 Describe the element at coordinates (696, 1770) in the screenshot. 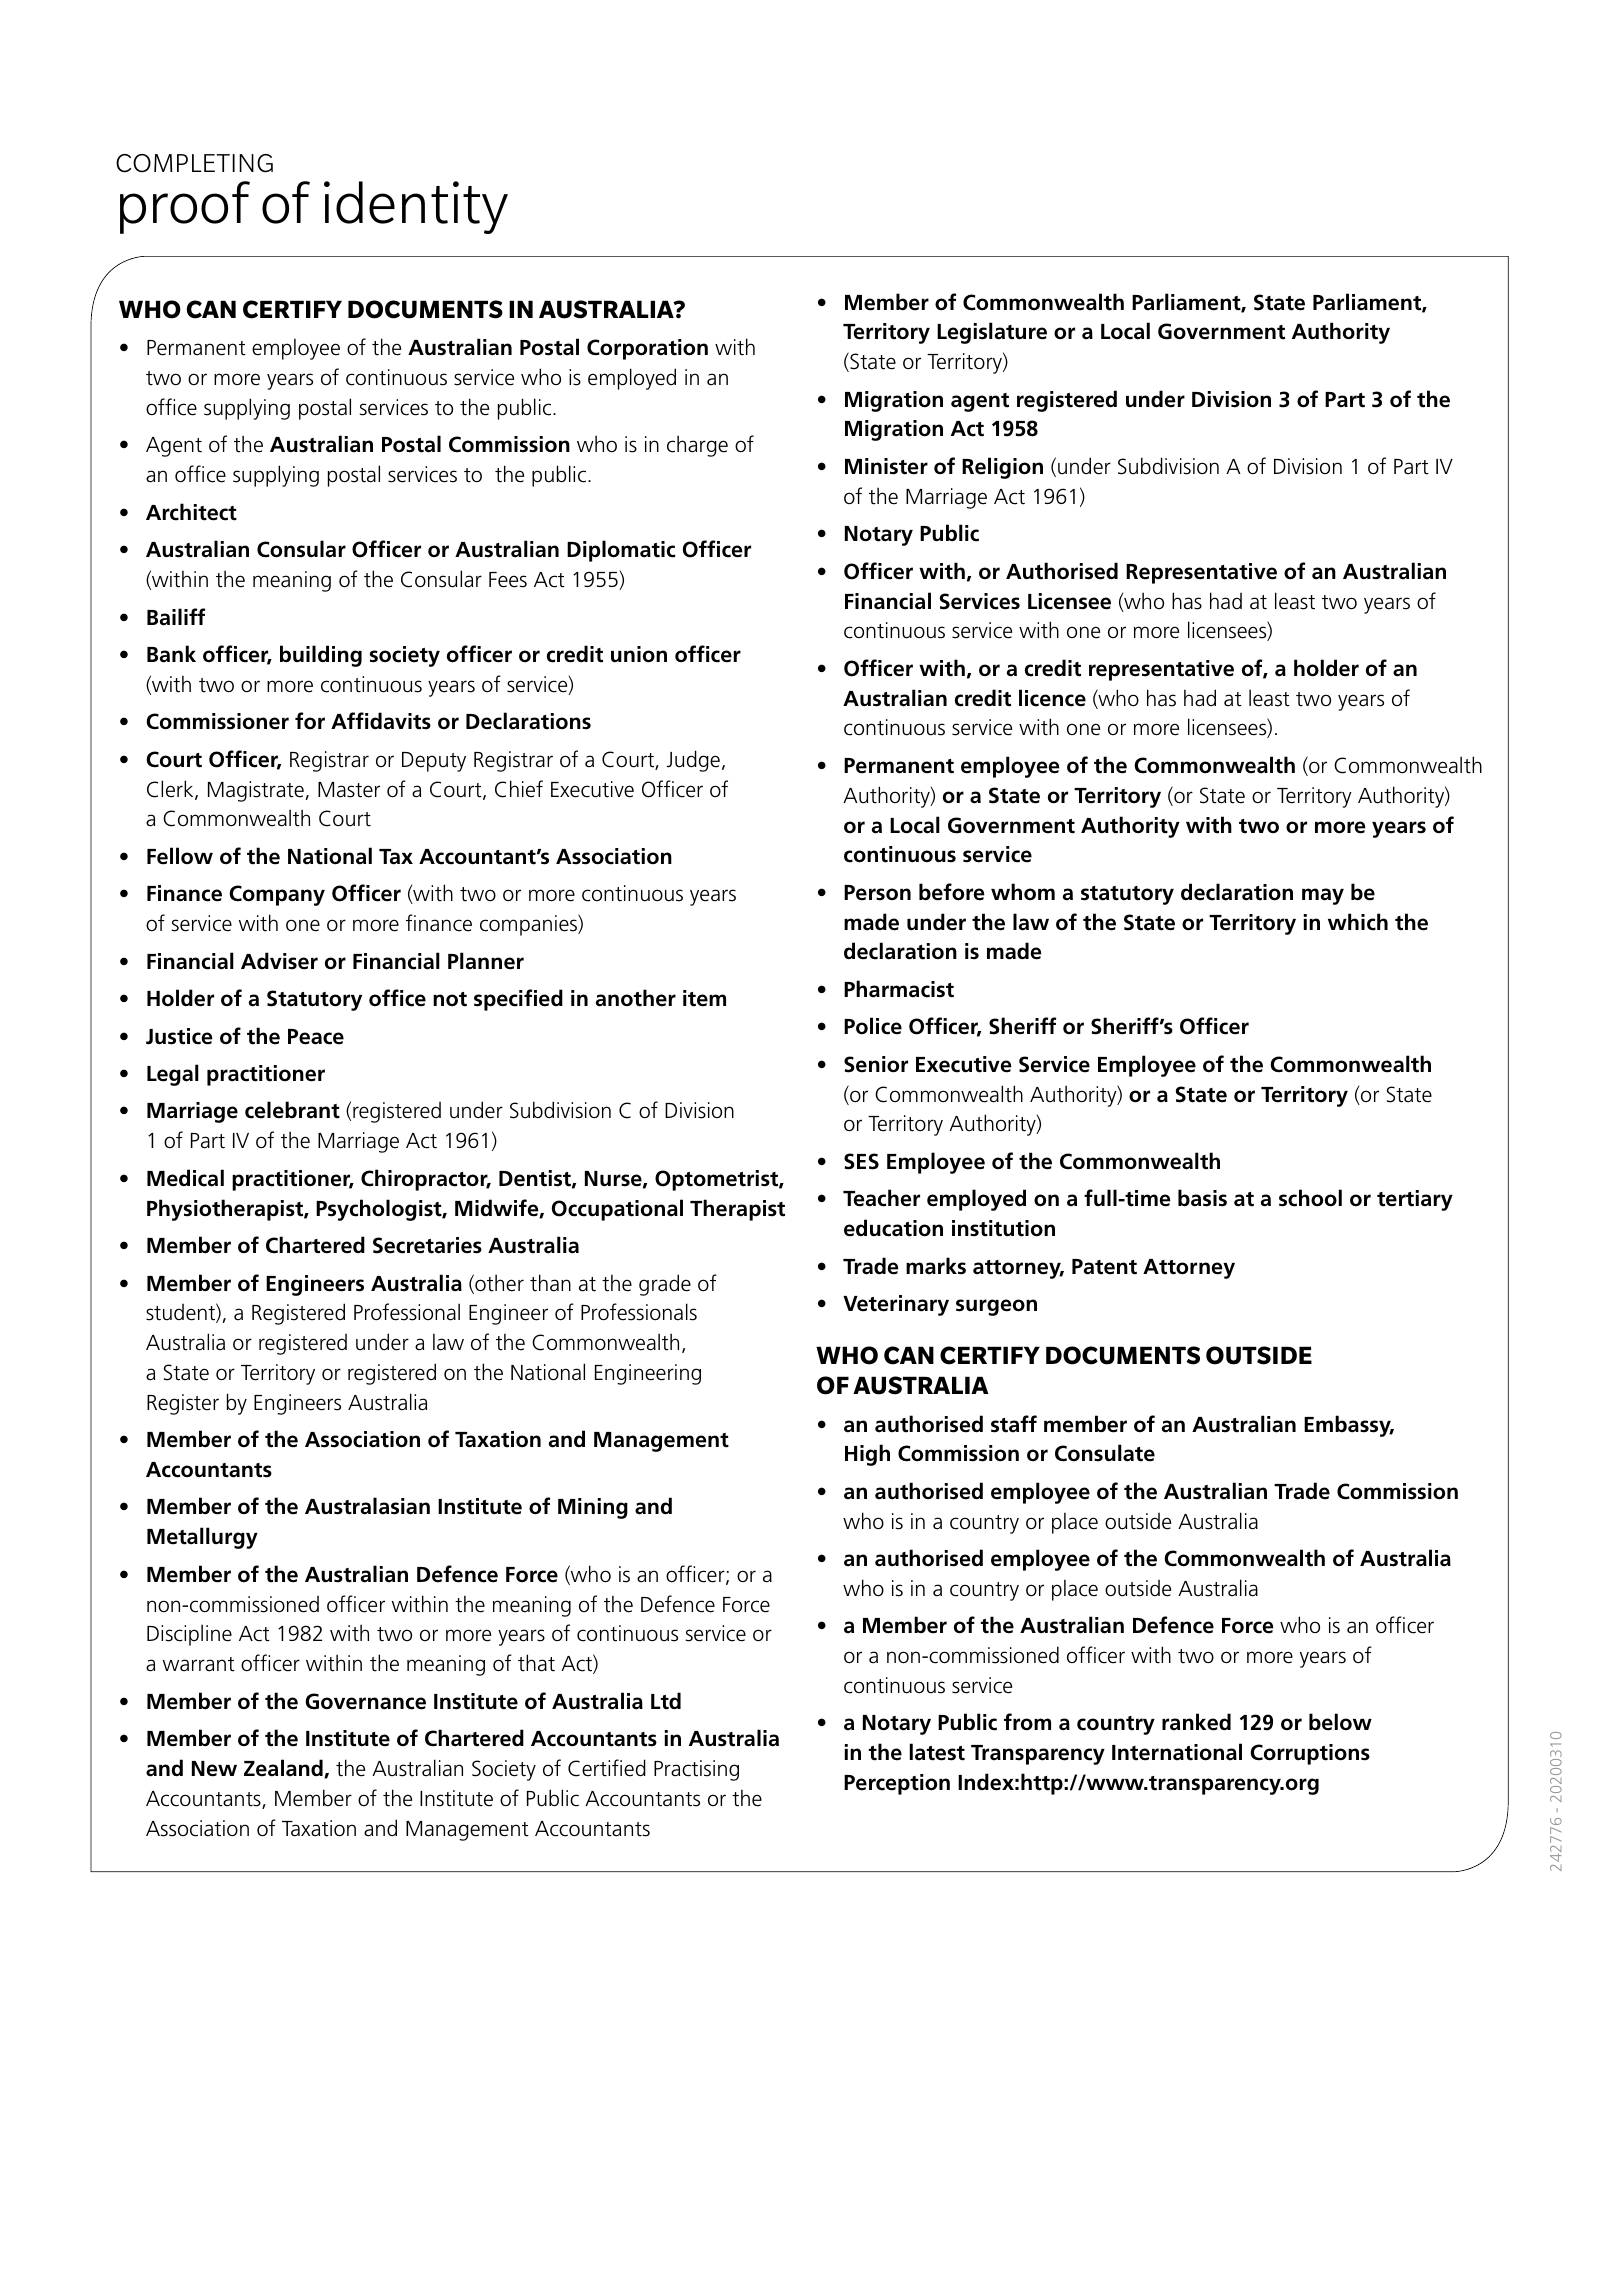

I see `Practising` at that location.
